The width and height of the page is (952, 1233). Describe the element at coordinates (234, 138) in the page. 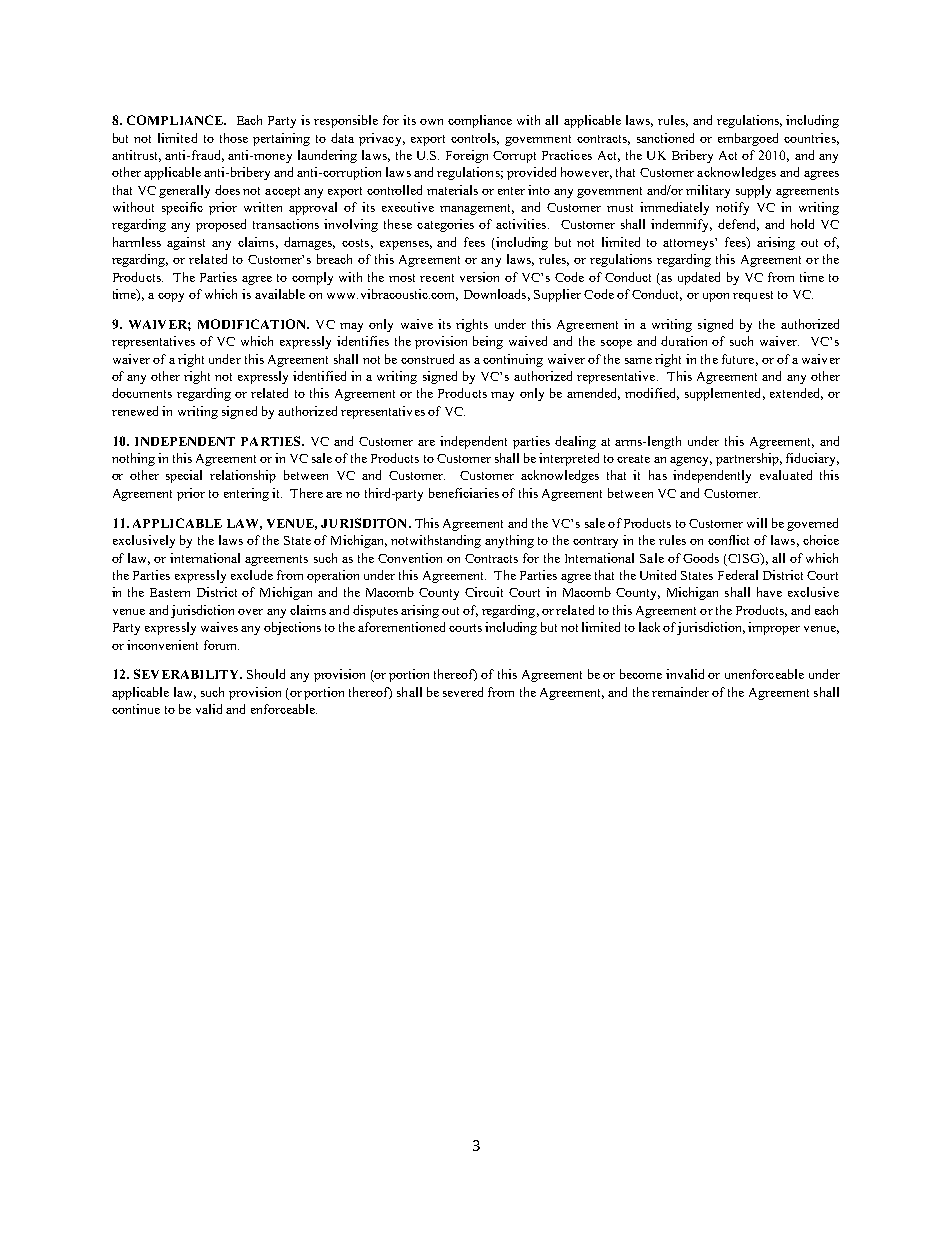

I see `those` at that location.
